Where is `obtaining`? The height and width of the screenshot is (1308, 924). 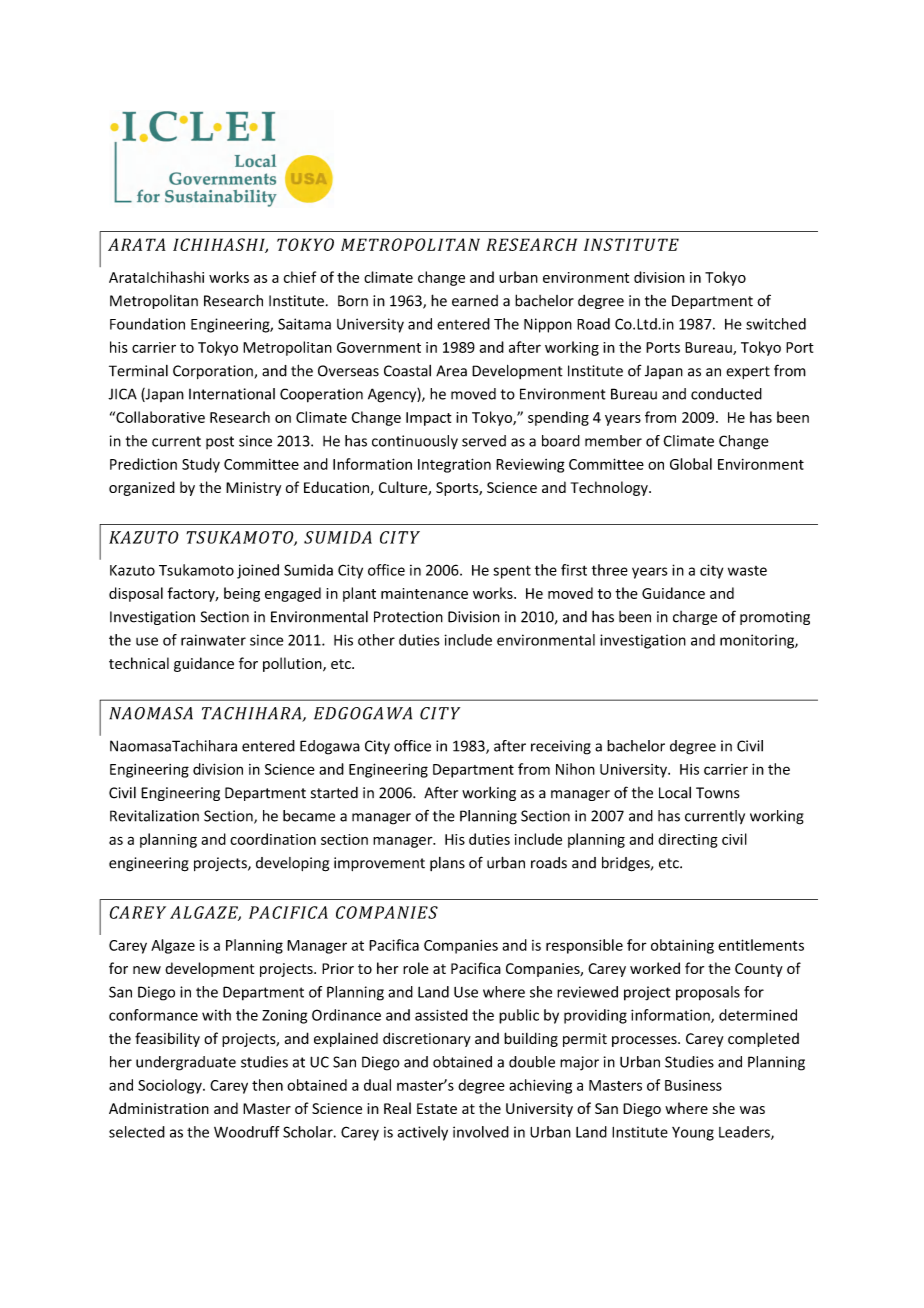 obtaining is located at coordinates (682, 946).
